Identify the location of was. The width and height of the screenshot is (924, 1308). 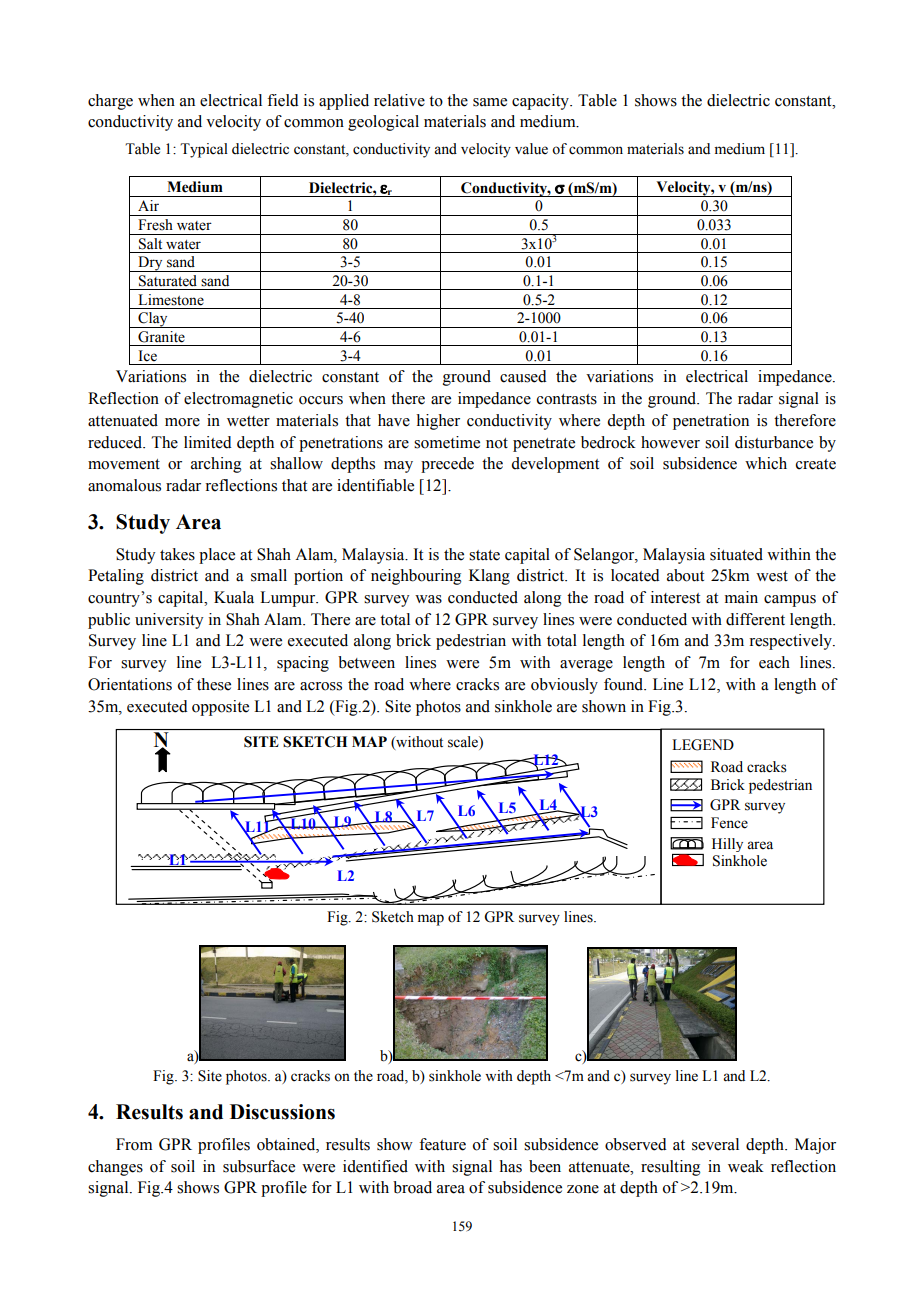
(428, 599).
